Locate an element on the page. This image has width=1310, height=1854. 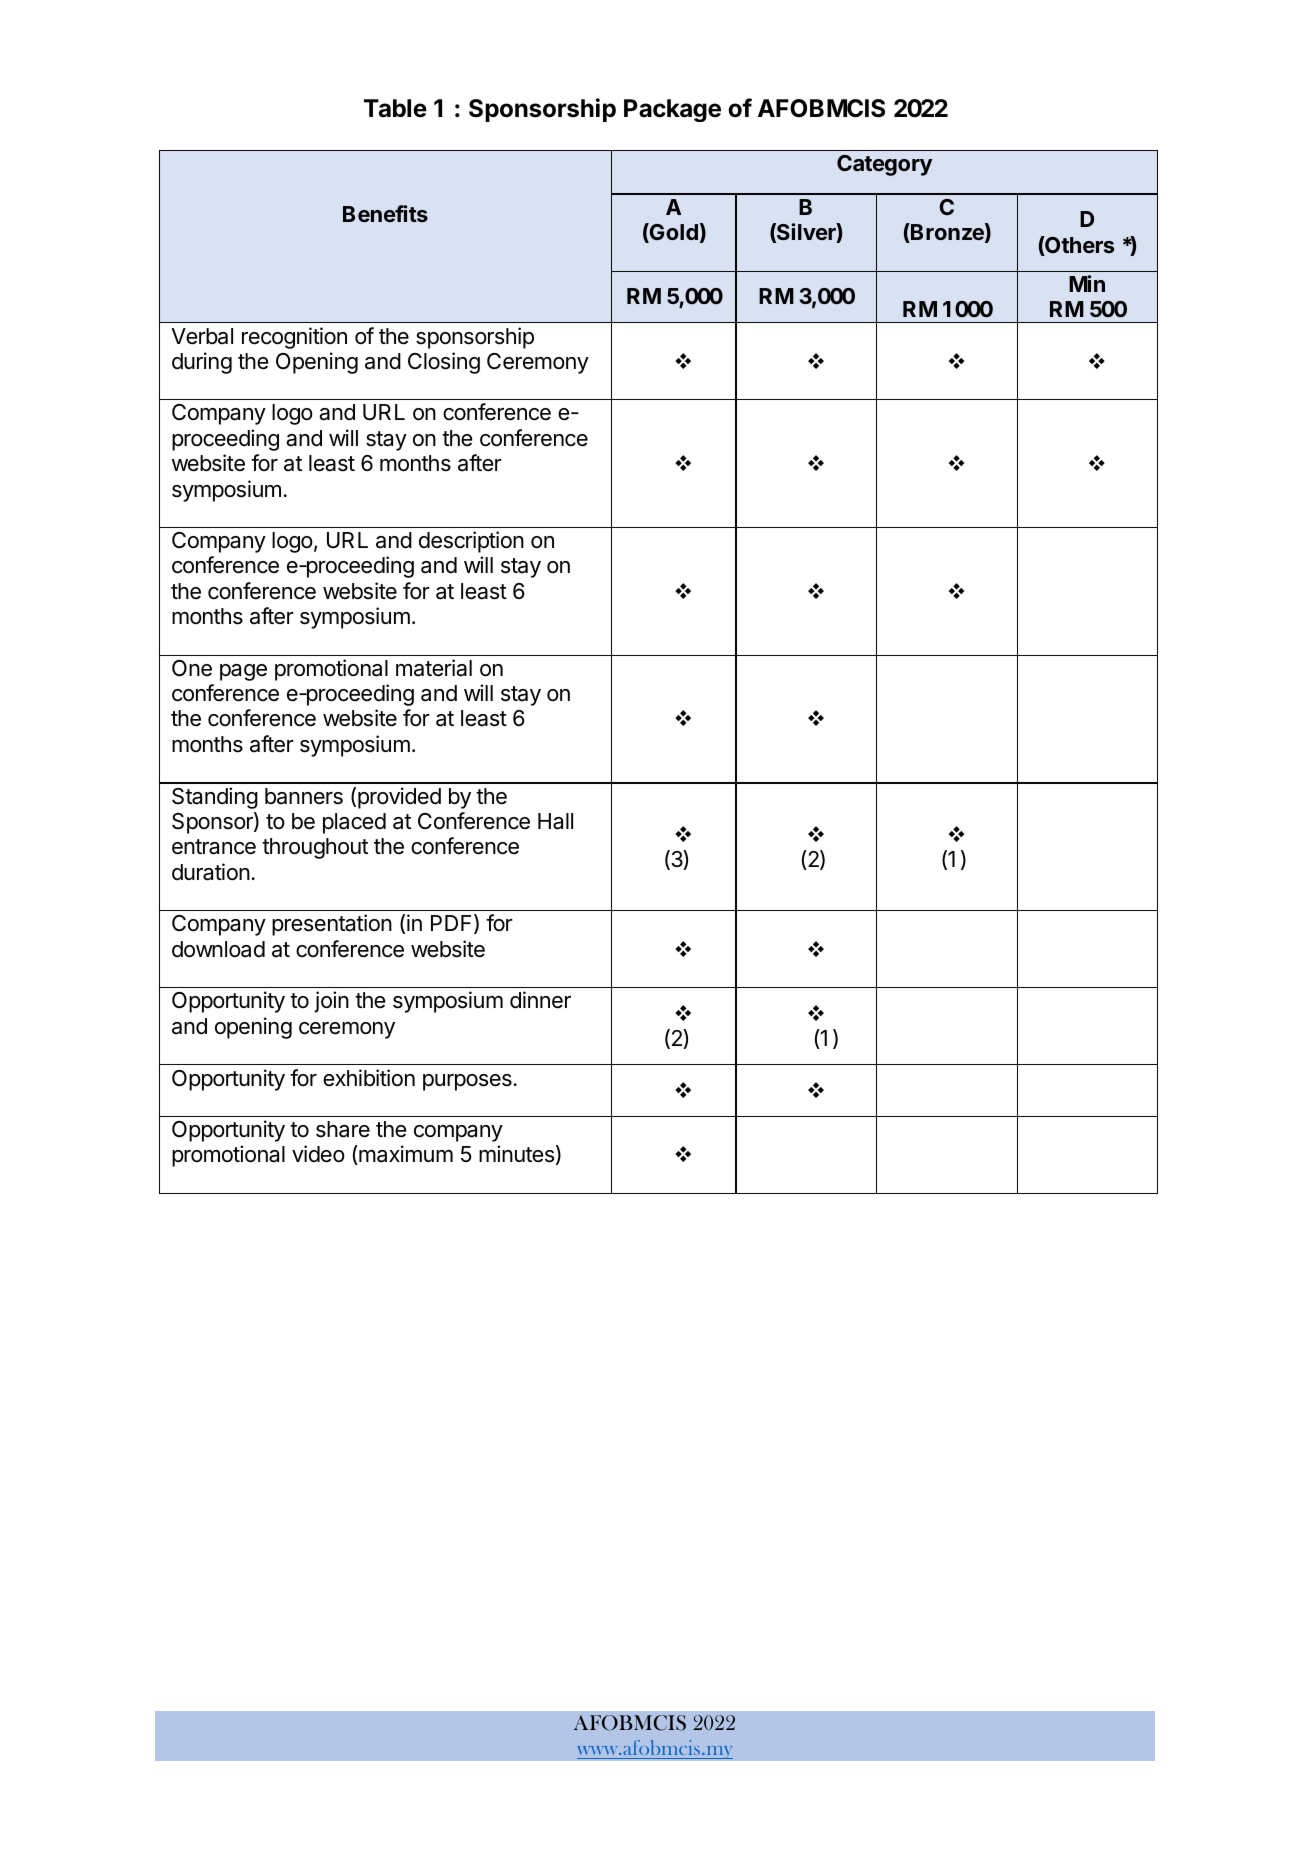
description is located at coordinates (471, 542).
